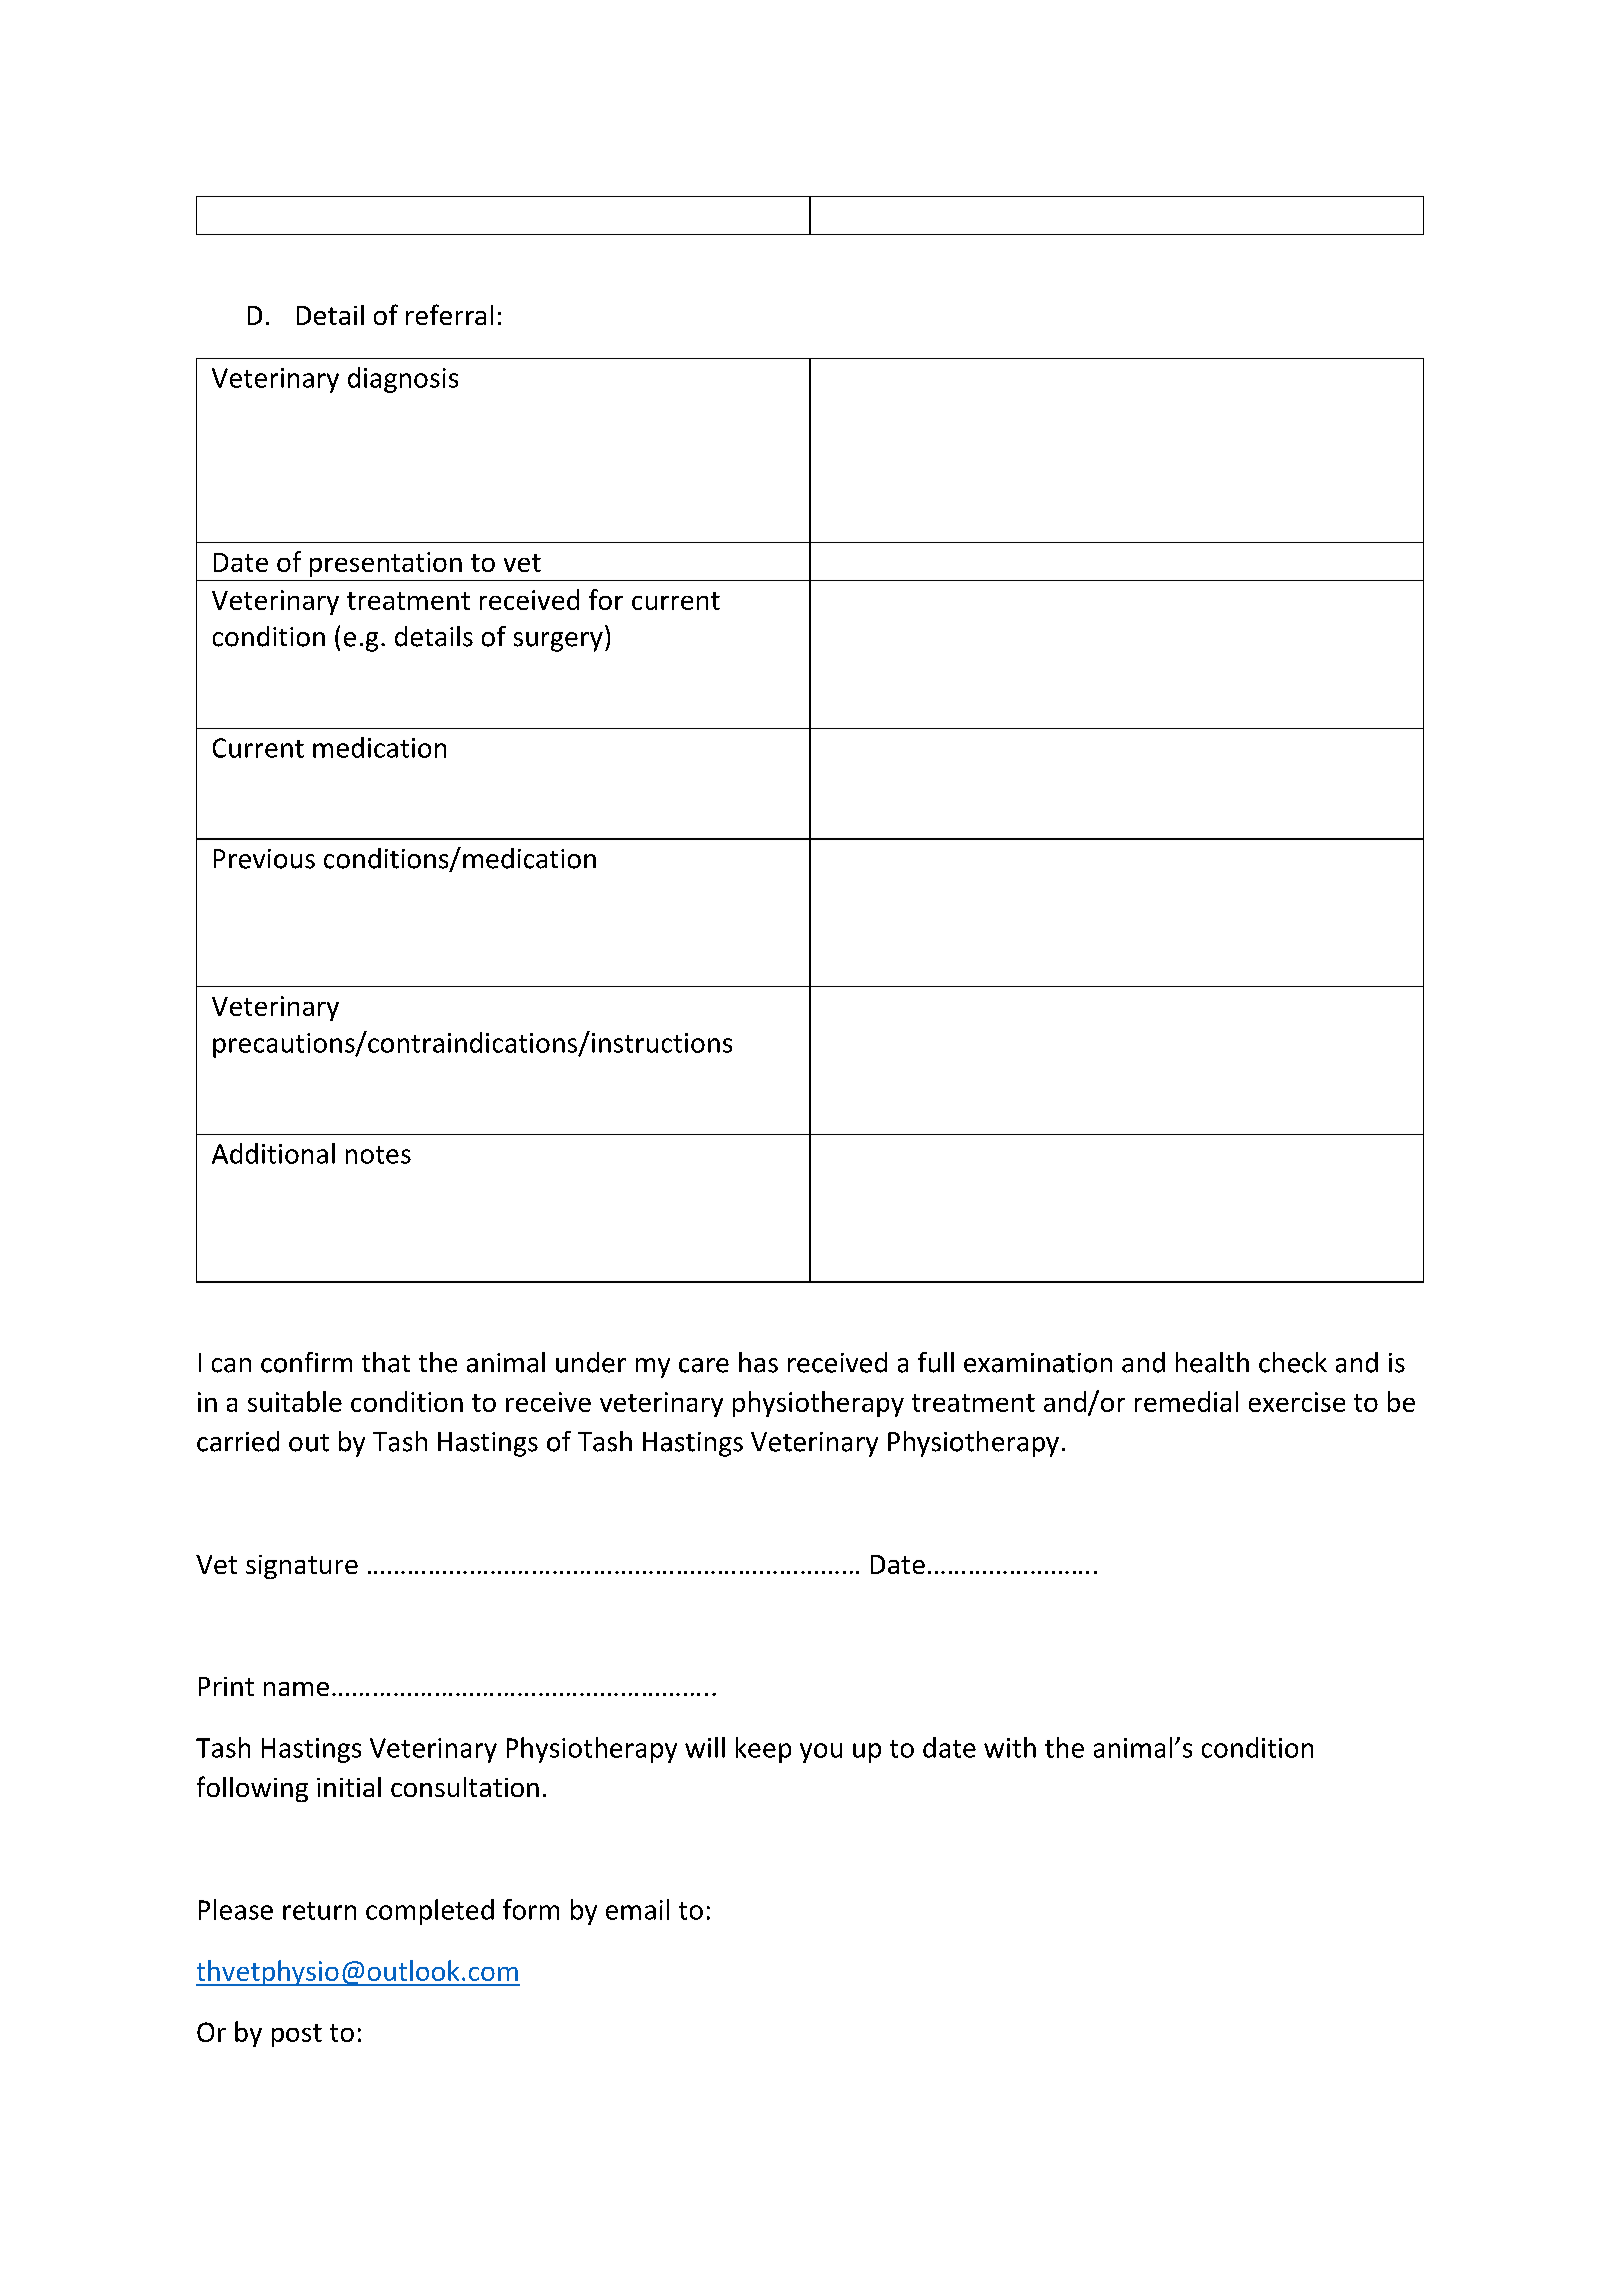  What do you see at coordinates (449, 314) in the screenshot?
I see `referral` at bounding box center [449, 314].
